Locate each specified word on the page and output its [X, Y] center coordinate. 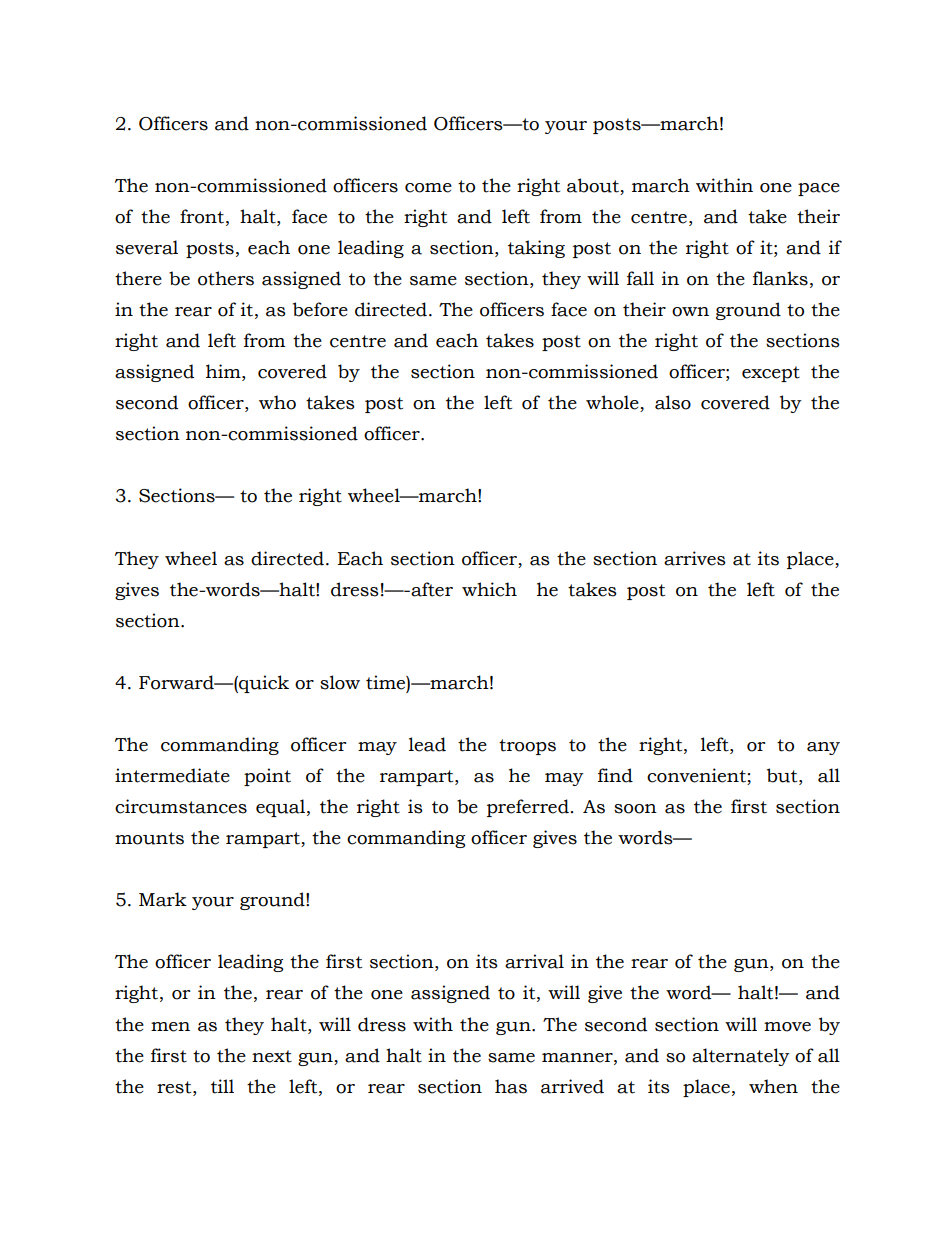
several [147, 247]
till [222, 1086]
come [428, 188]
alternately [741, 1057]
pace [819, 189]
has [511, 1086]
